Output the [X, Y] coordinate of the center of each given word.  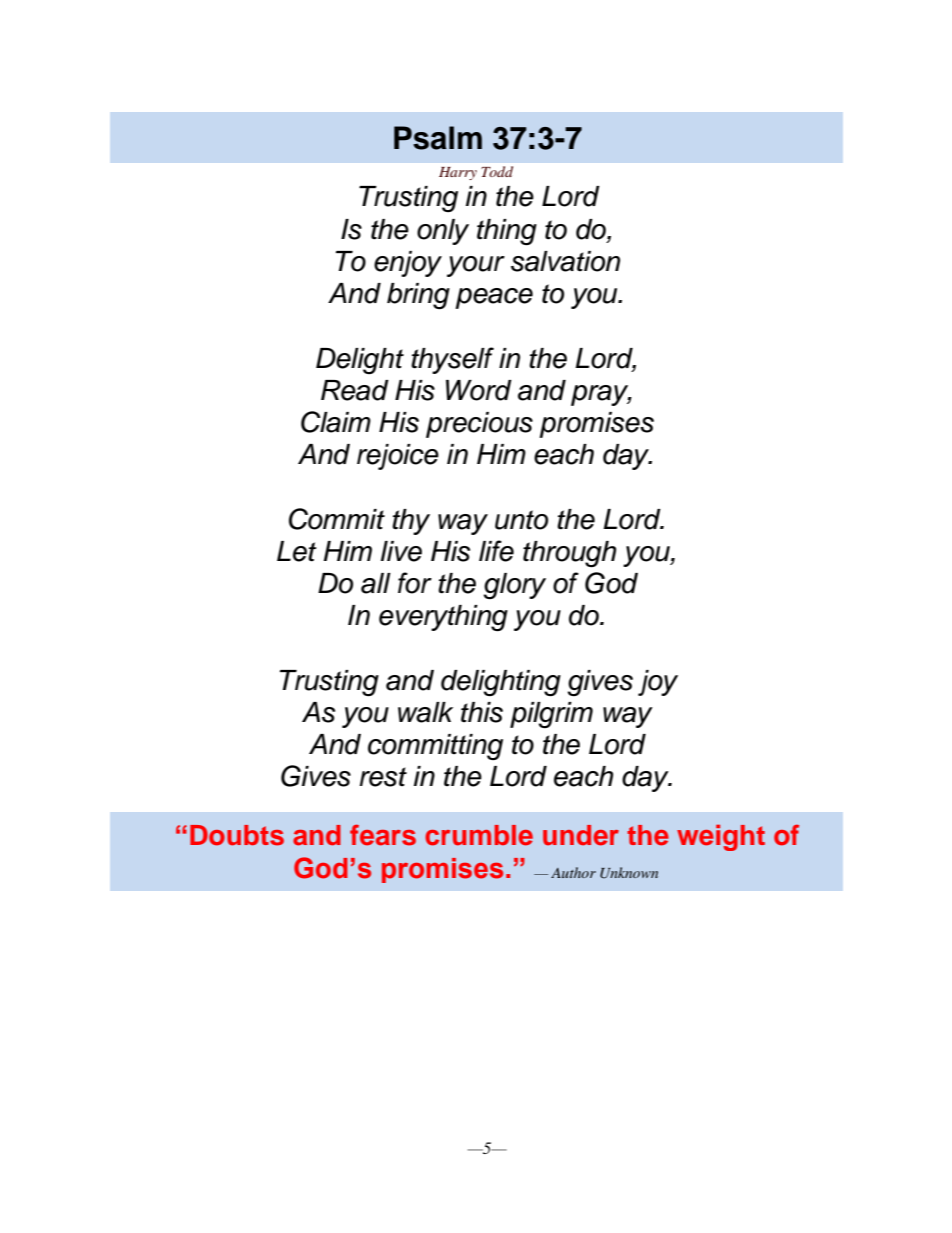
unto [521, 520]
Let [297, 551]
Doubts [237, 835]
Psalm [438, 138]
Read [355, 390]
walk [425, 712]
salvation [565, 261]
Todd [497, 171]
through [569, 554]
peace [494, 298]
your [476, 266]
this [482, 712]
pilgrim [551, 715]
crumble [479, 835]
